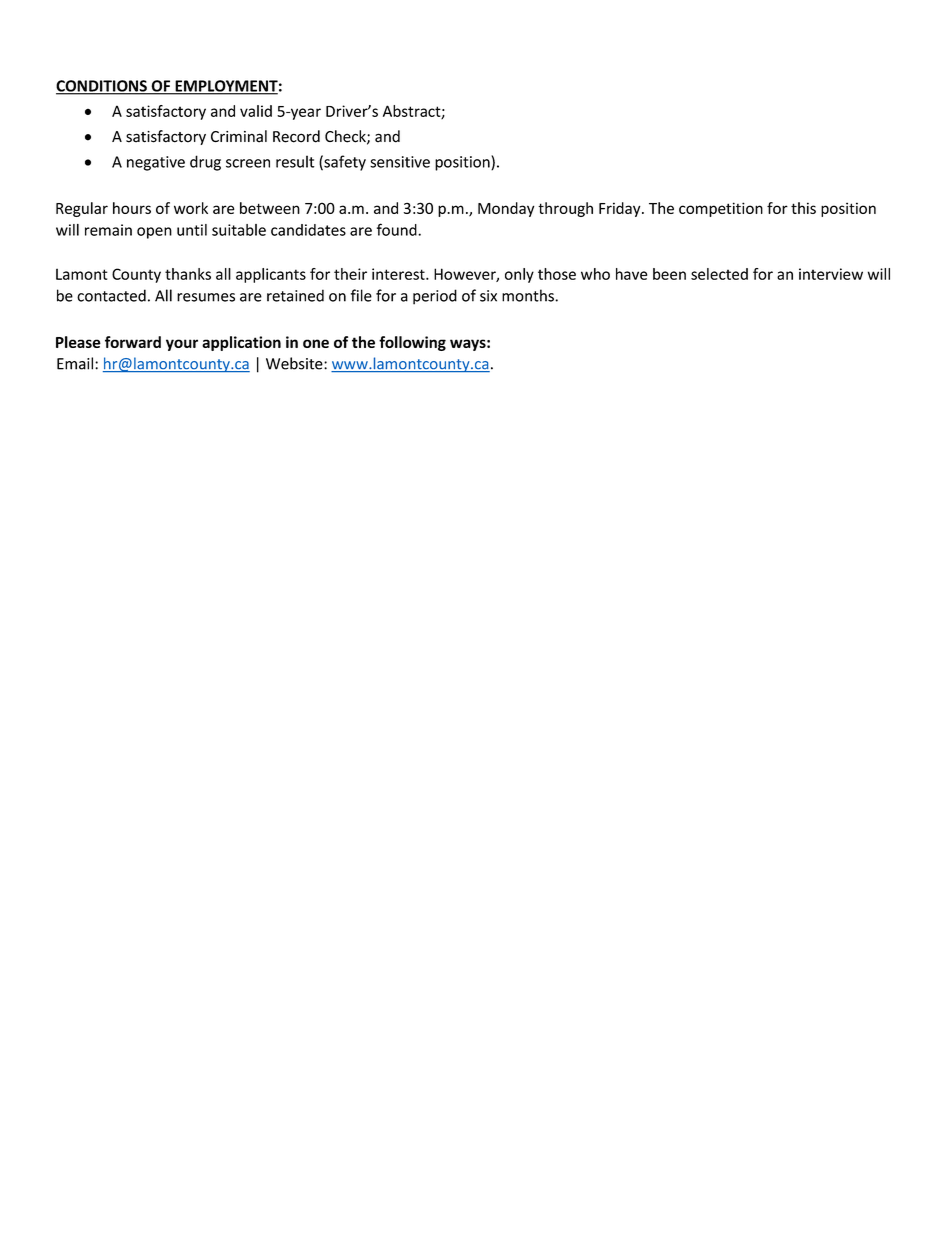 Image resolution: width=952 pixels, height=1233 pixels. What do you see at coordinates (296, 136) in the screenshot?
I see `Record` at bounding box center [296, 136].
